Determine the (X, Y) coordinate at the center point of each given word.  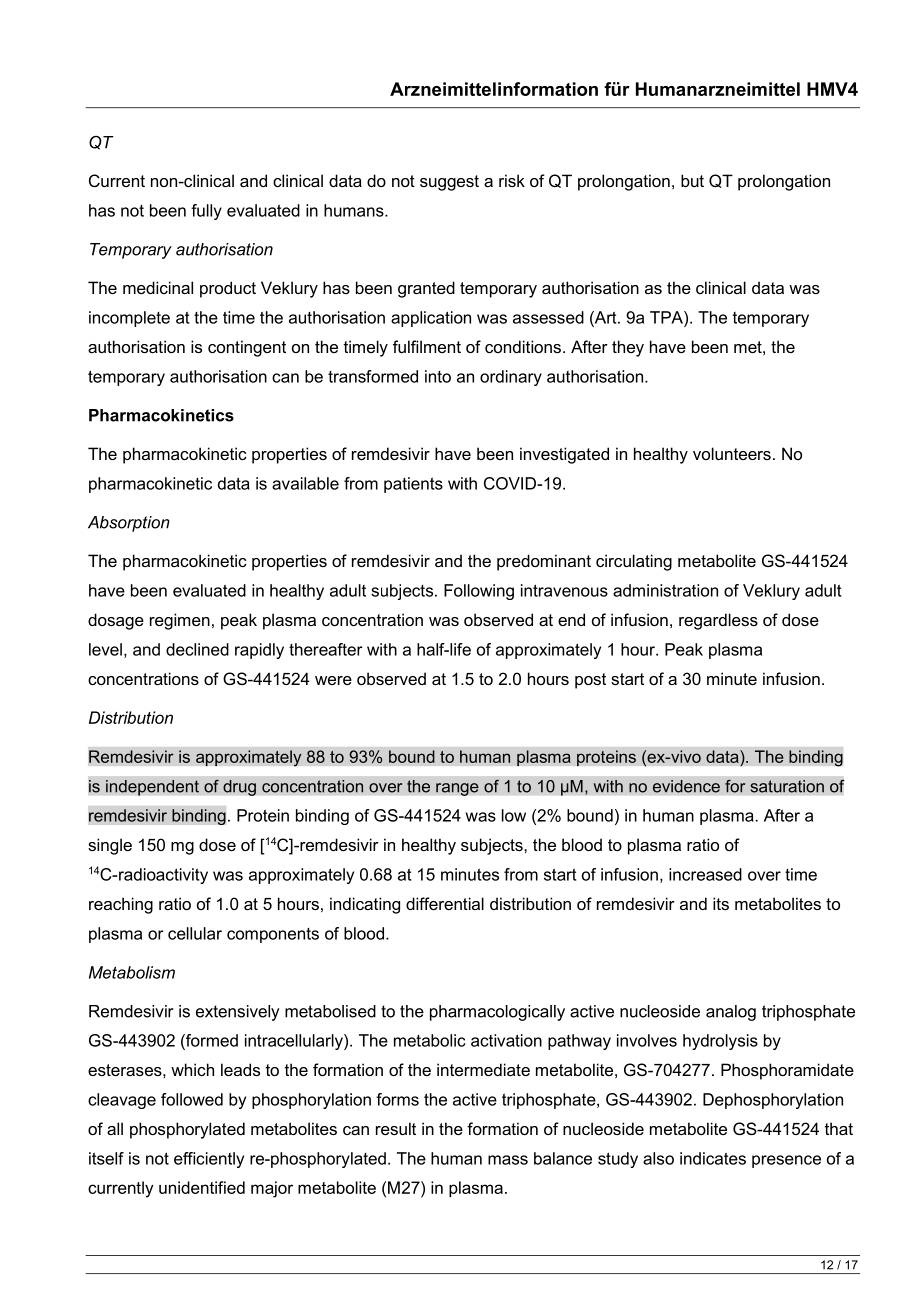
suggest (449, 183)
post (590, 681)
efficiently (209, 1160)
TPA (667, 317)
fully (206, 212)
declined (197, 649)
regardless (718, 621)
